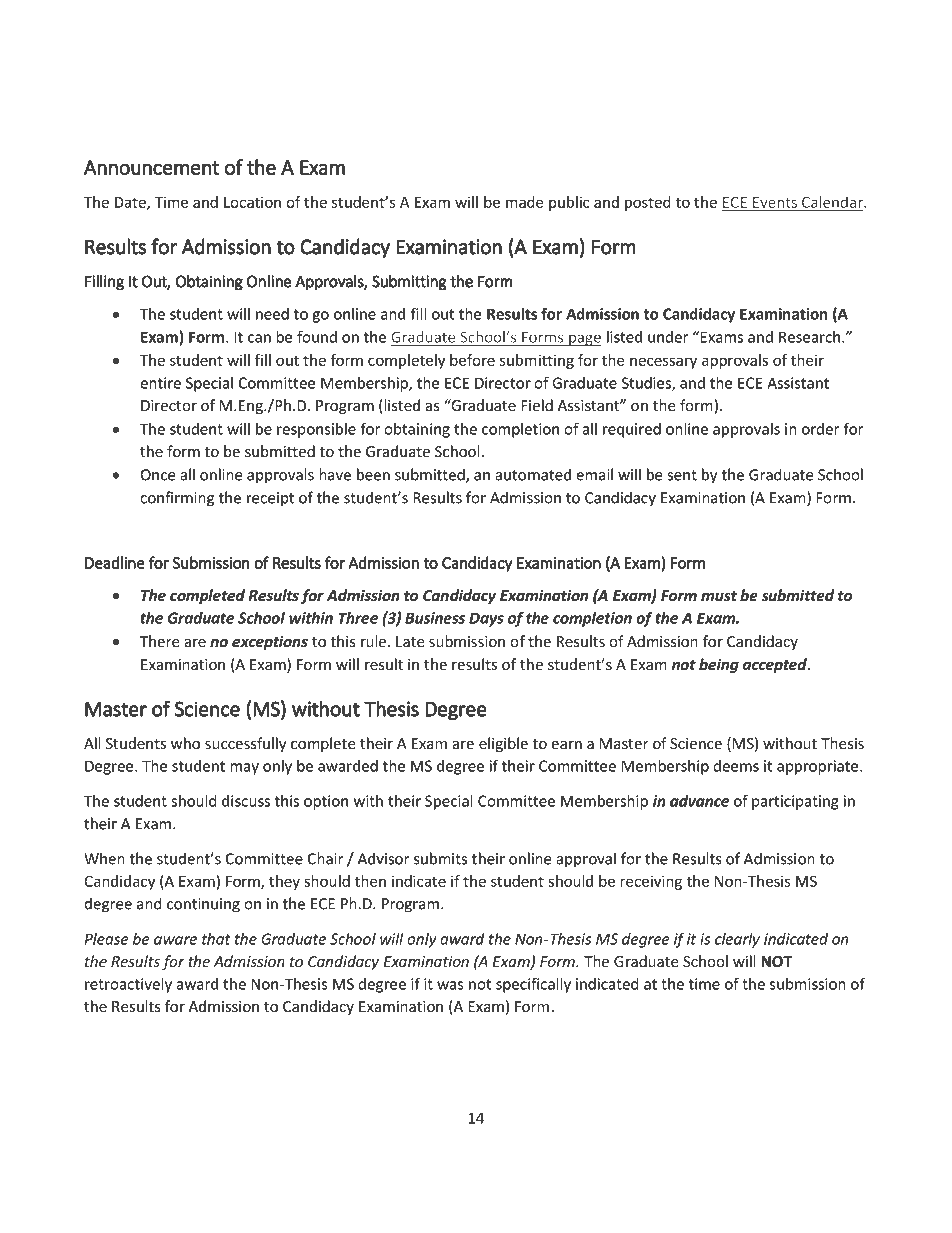 The image size is (952, 1233). I want to click on must, so click(719, 596).
